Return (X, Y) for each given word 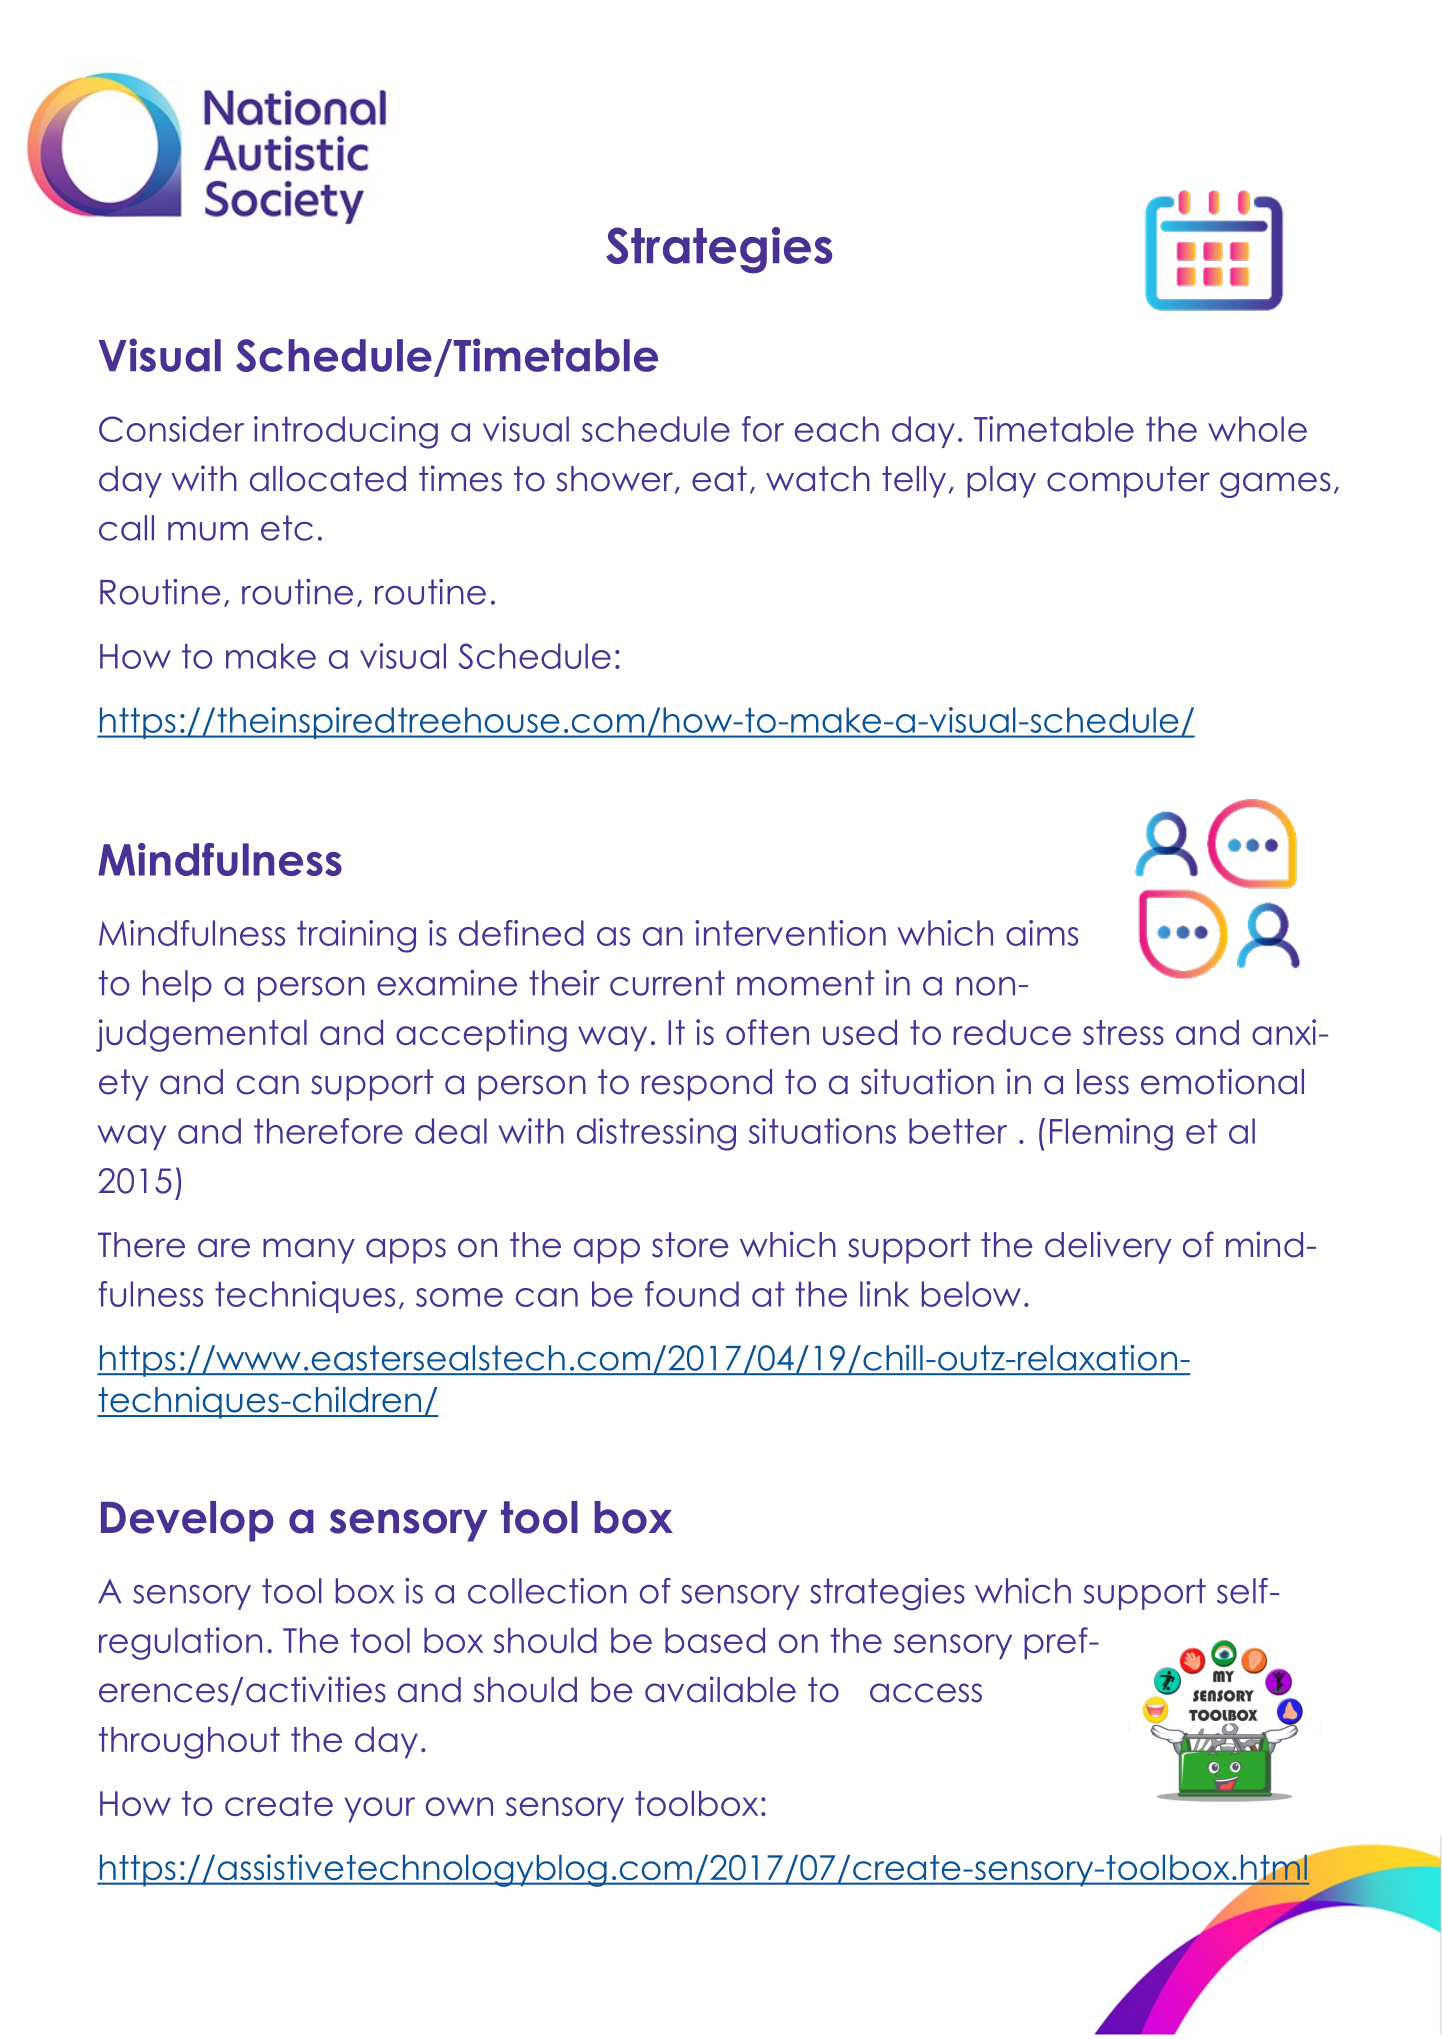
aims (1042, 933)
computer (1128, 482)
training (356, 936)
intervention (790, 933)
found (692, 1294)
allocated (328, 479)
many (309, 1251)
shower (616, 480)
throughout (189, 1743)
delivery (1108, 1247)
